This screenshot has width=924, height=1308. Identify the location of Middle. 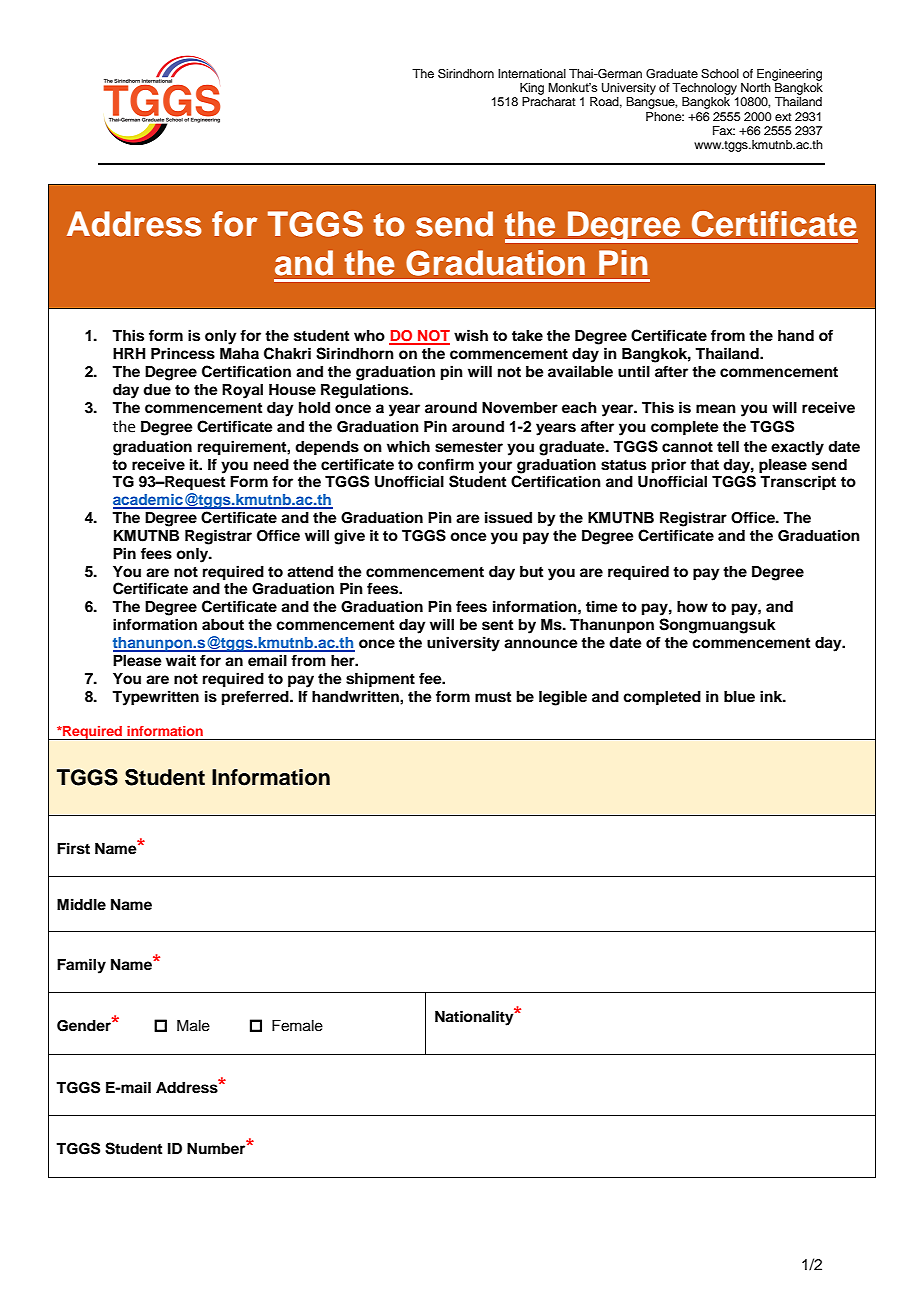
(81, 904).
